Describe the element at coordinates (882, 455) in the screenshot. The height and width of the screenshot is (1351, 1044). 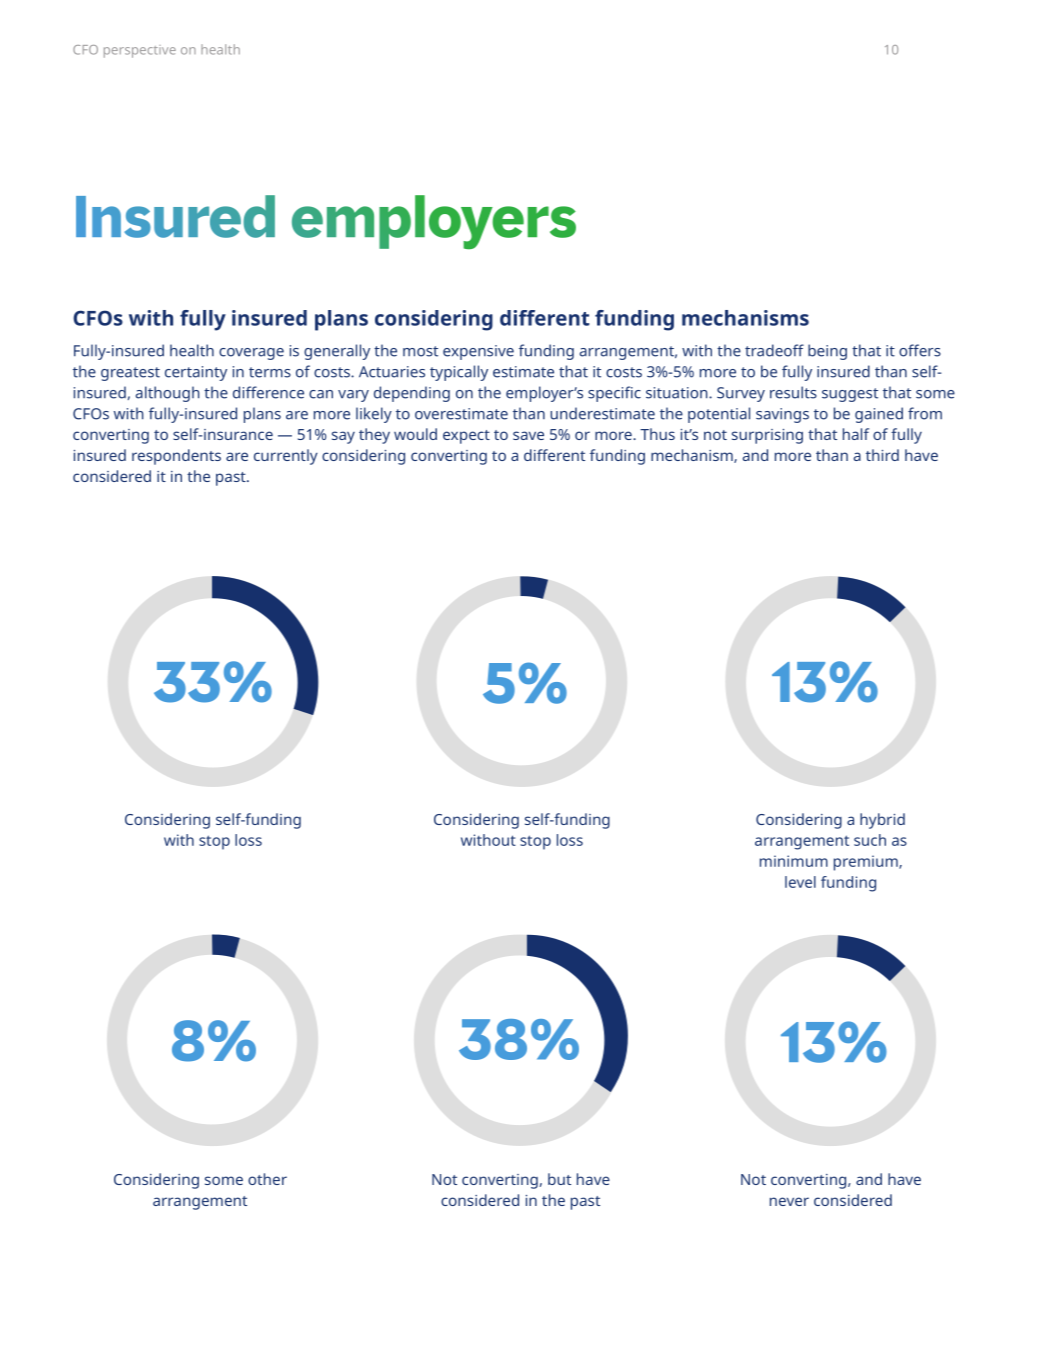
I see `third` at that location.
